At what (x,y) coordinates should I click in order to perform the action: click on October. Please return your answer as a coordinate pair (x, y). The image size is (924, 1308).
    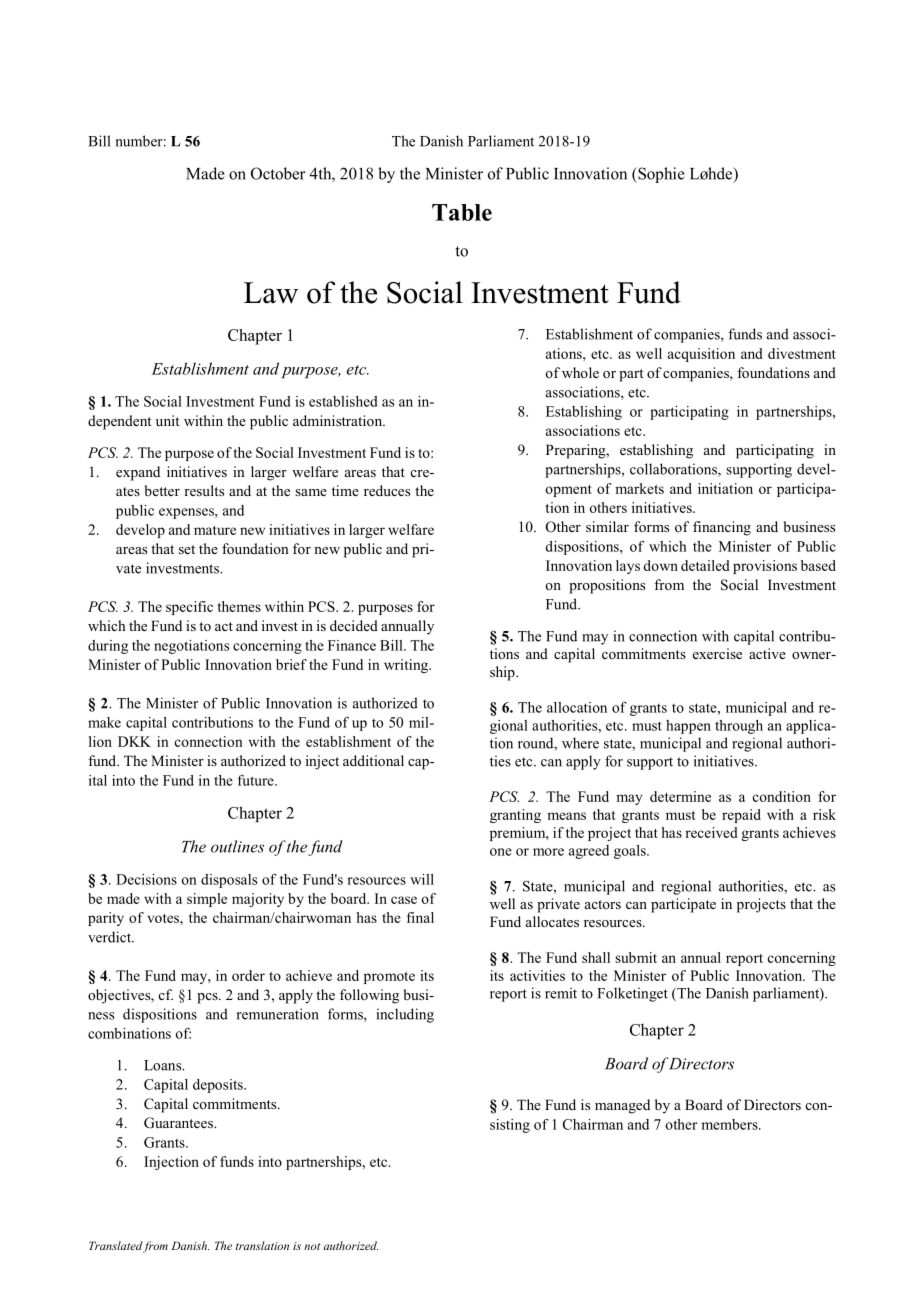
    Looking at the image, I should click on (278, 173).
